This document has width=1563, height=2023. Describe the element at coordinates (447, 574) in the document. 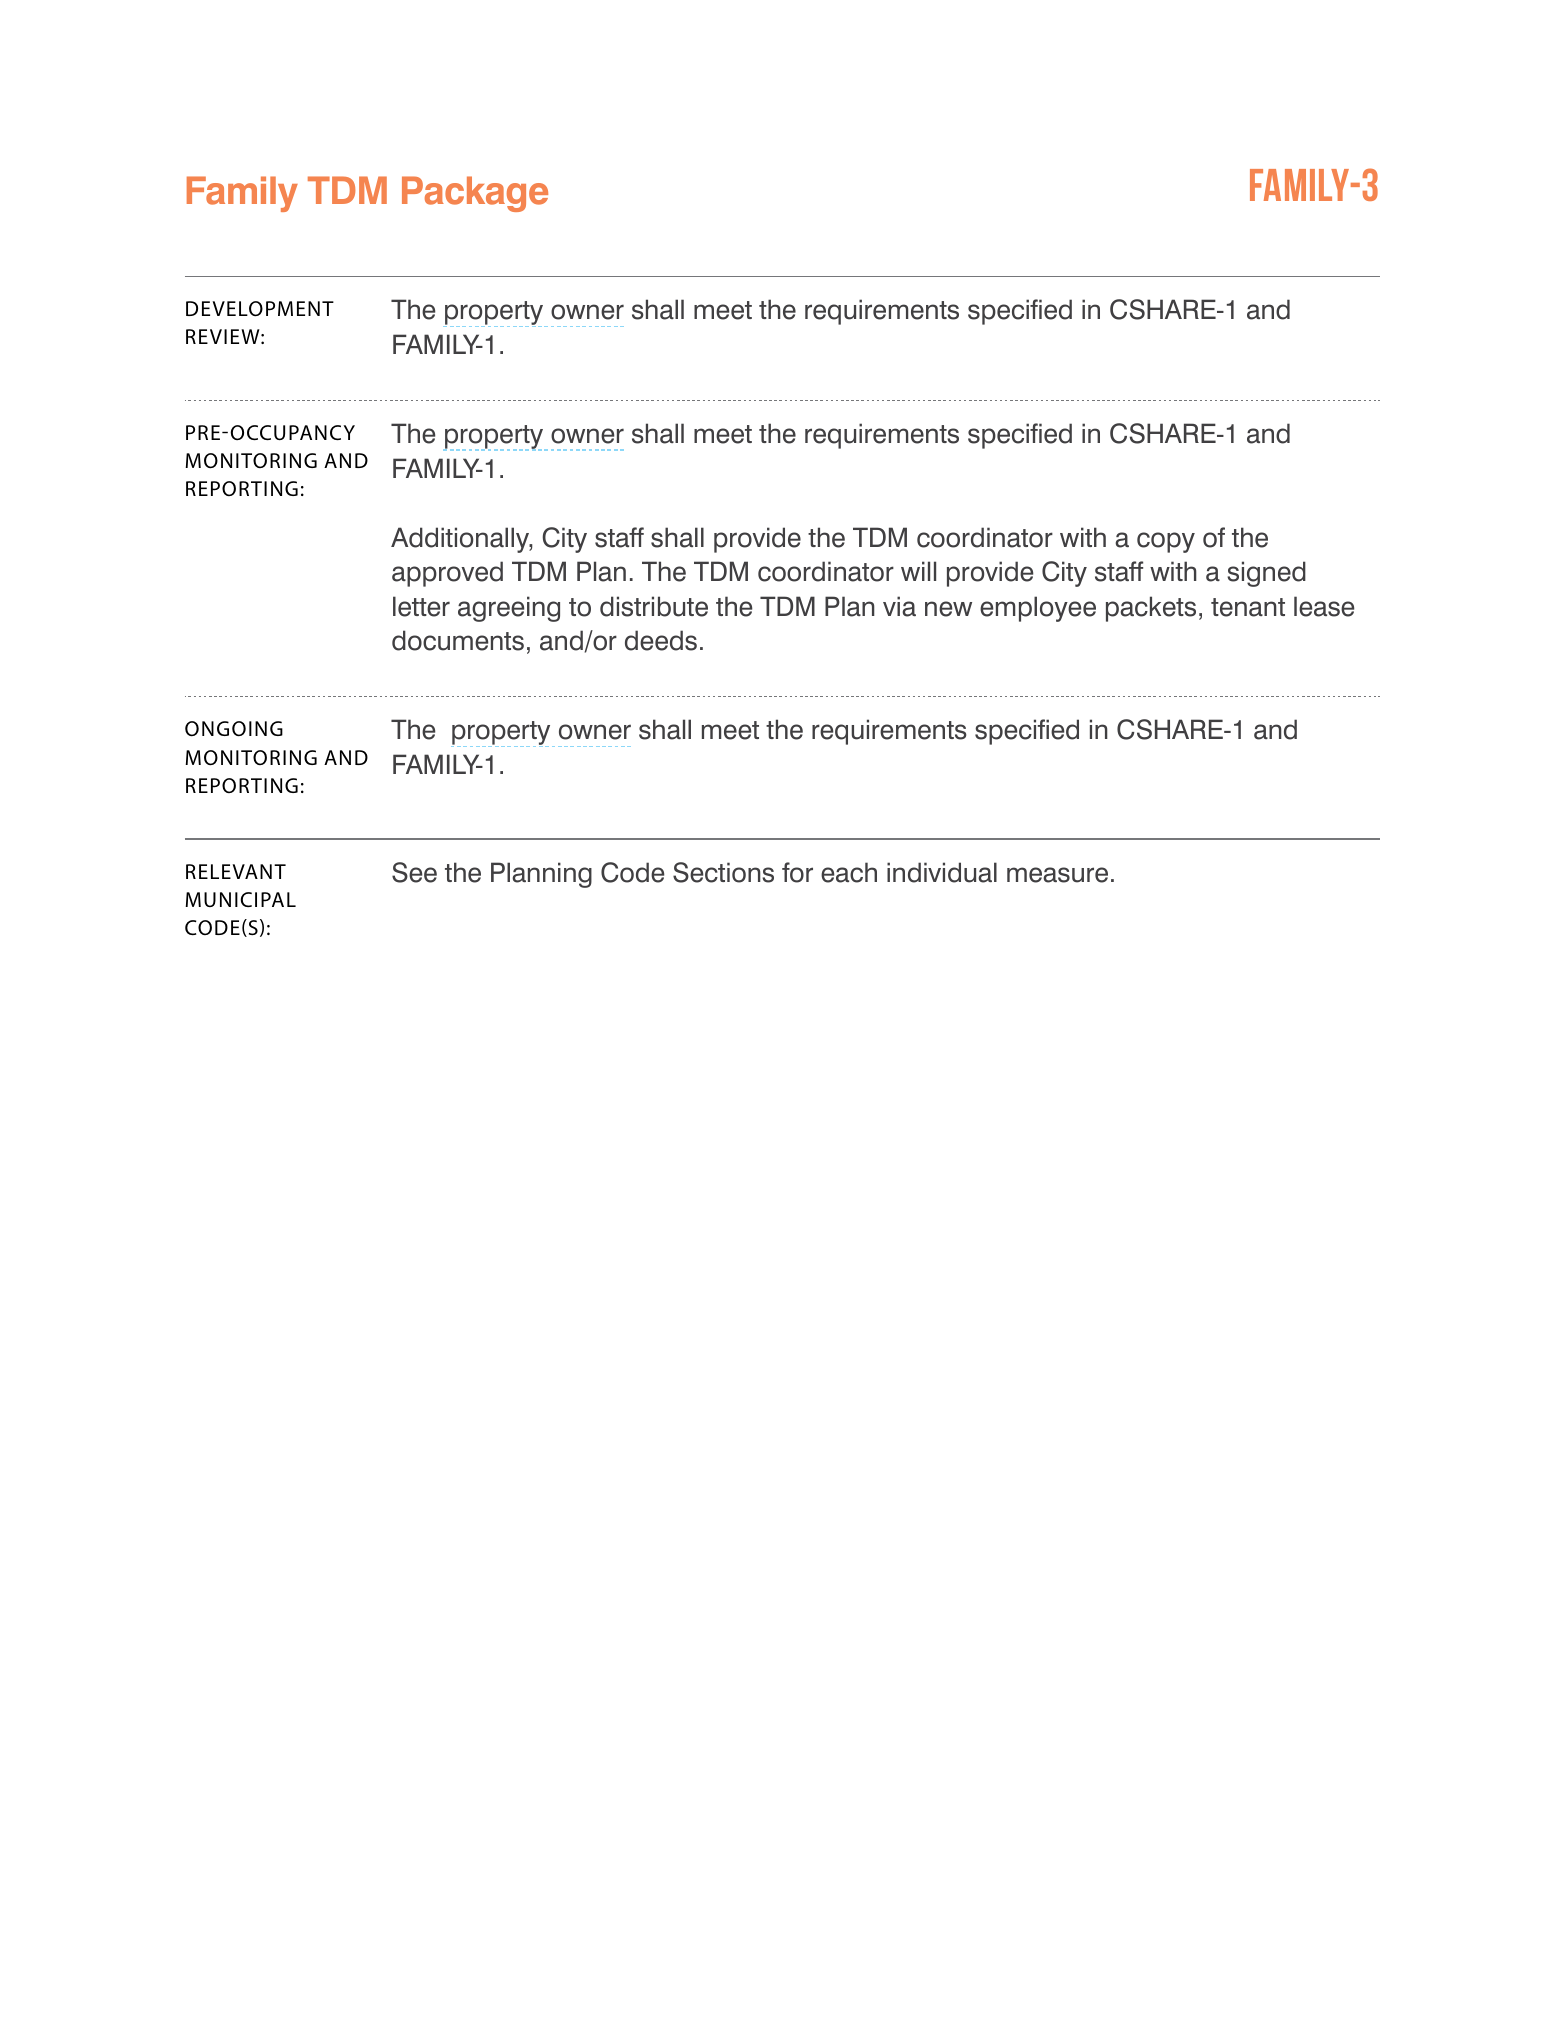

I see `approved` at that location.
